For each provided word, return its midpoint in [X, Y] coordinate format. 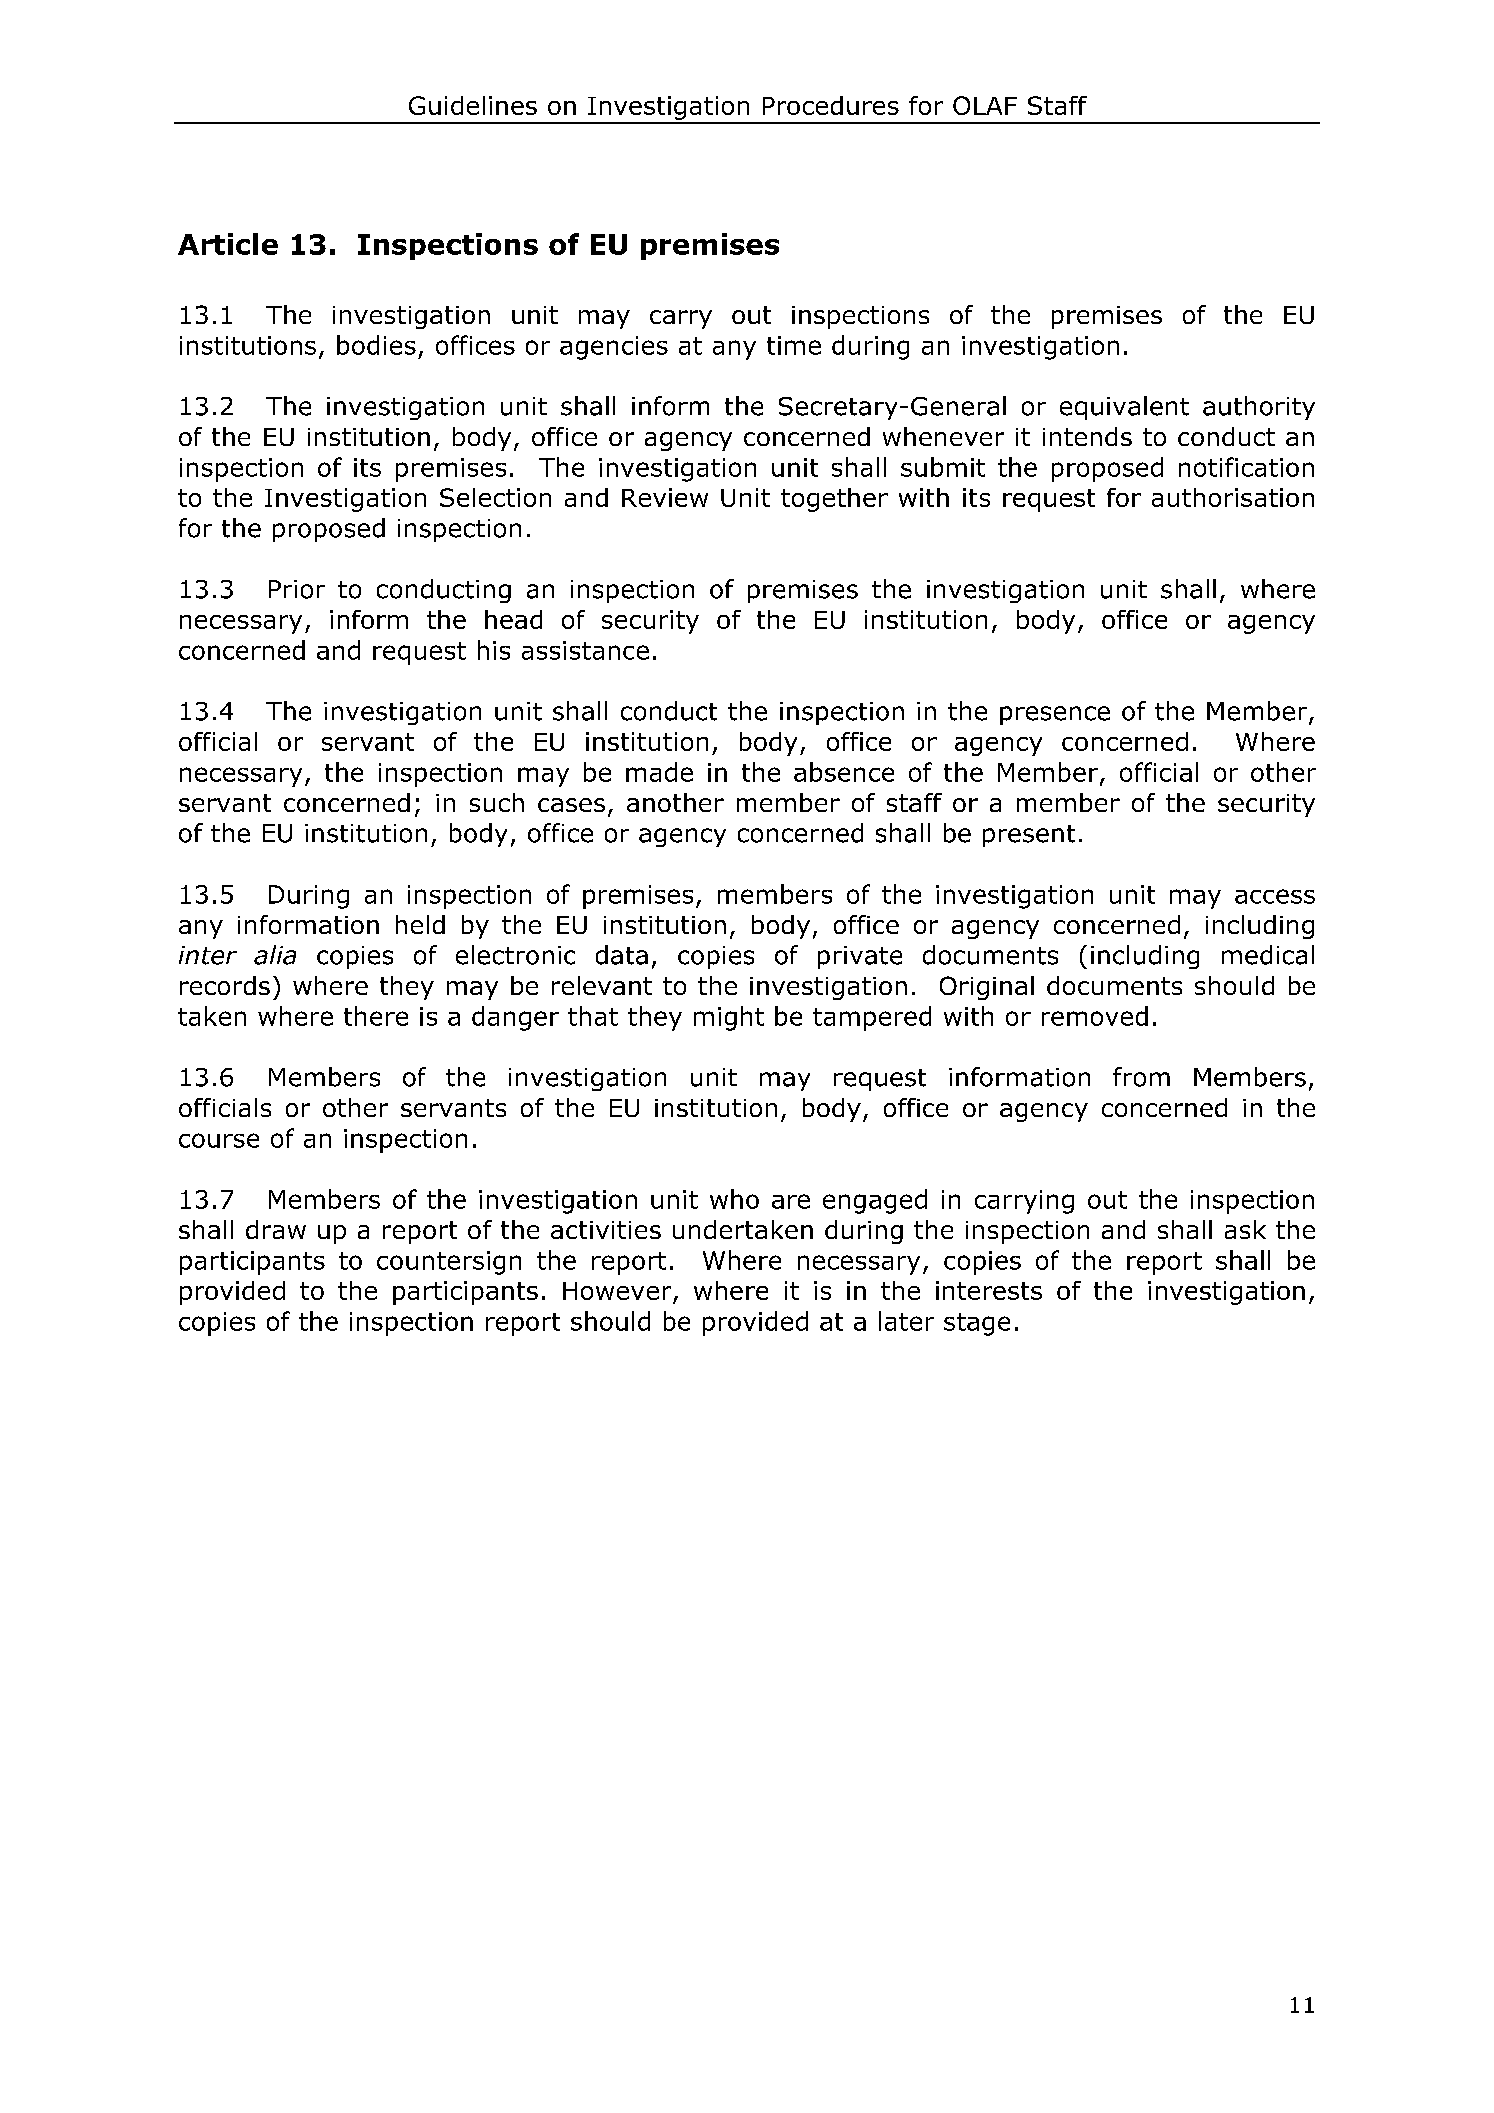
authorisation [1233, 497]
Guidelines [473, 105]
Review [665, 497]
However [617, 1291]
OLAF [985, 105]
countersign [449, 1263]
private [860, 957]
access [1275, 896]
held [420, 924]
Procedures [831, 105]
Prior [297, 589]
